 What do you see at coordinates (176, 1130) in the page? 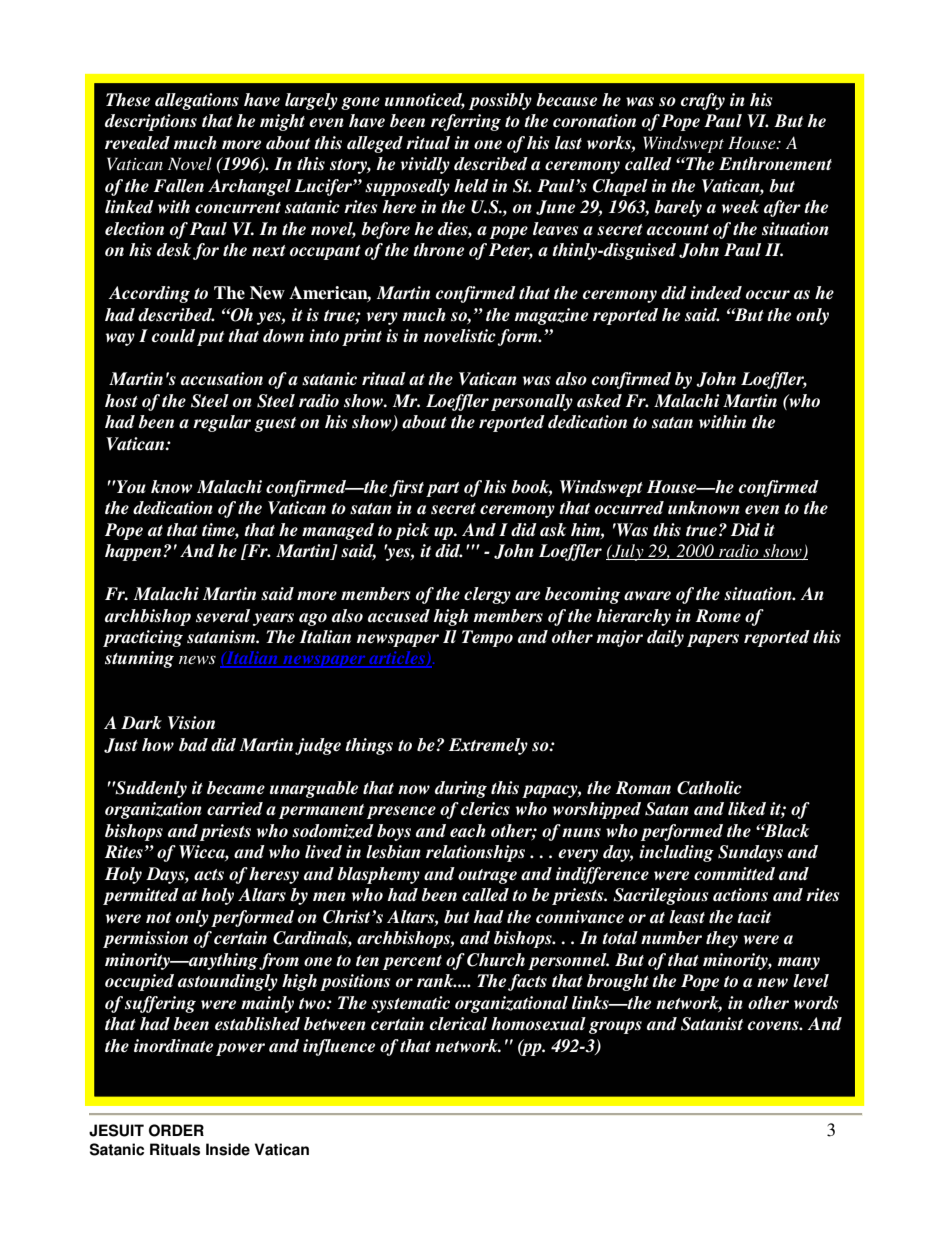
I see `ORDER` at bounding box center [176, 1130].
